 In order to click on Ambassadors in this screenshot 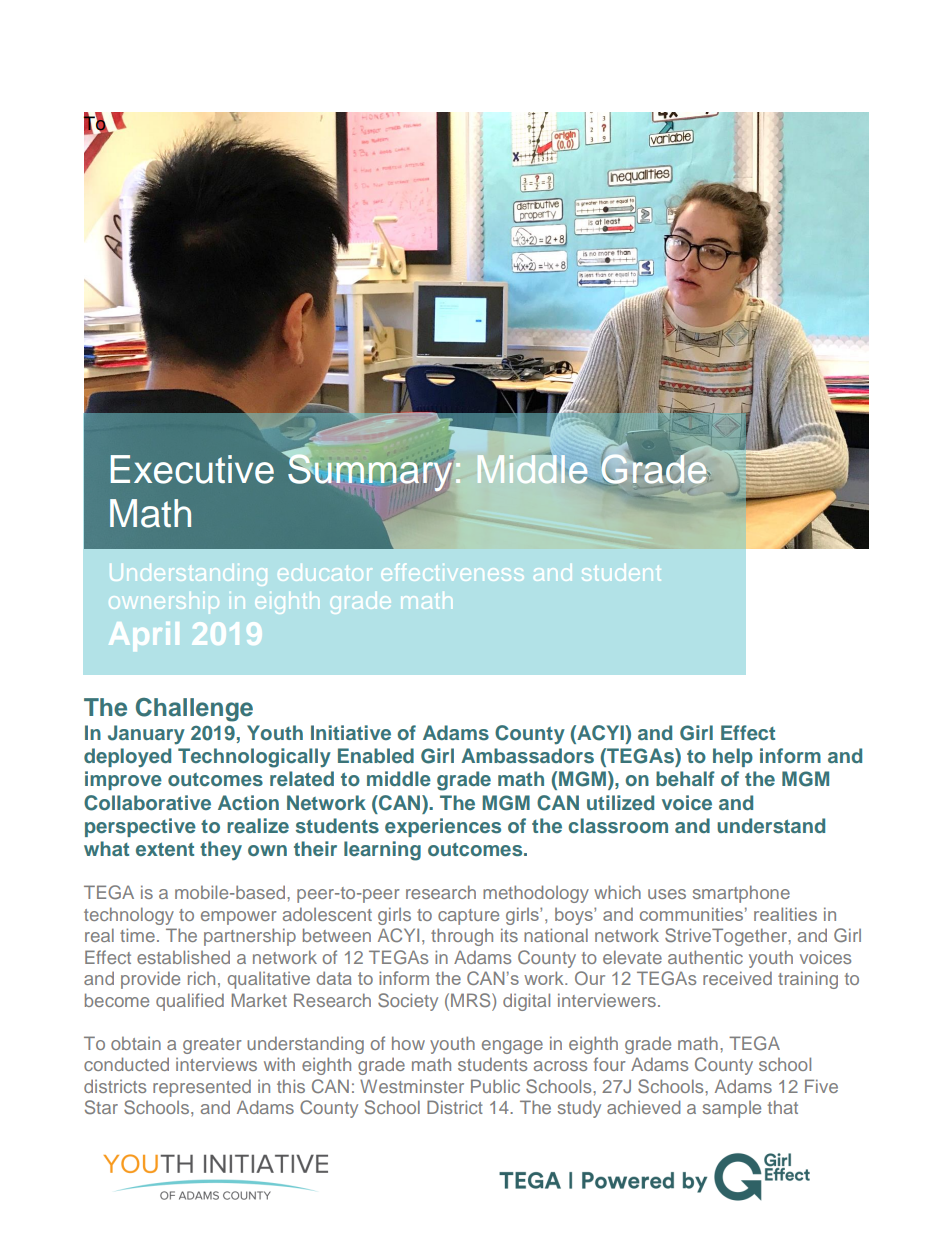, I will do `click(527, 755)`.
